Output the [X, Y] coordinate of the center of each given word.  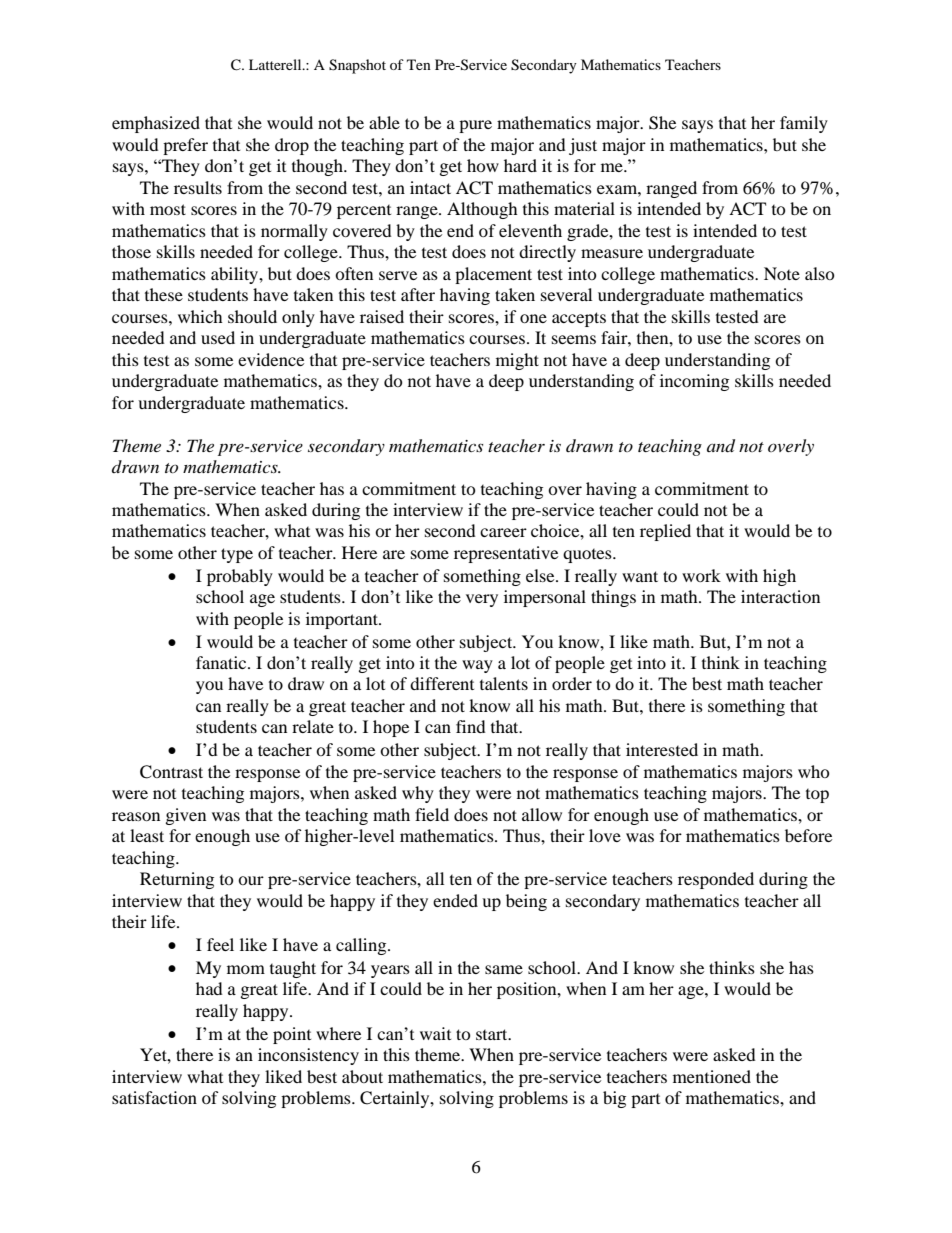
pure [475, 126]
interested [662, 749]
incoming [694, 382]
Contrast [171, 772]
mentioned [712, 1076]
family [804, 124]
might [517, 361]
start [493, 1034]
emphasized [156, 124]
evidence [271, 359]
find [471, 726]
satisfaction [154, 1097]
